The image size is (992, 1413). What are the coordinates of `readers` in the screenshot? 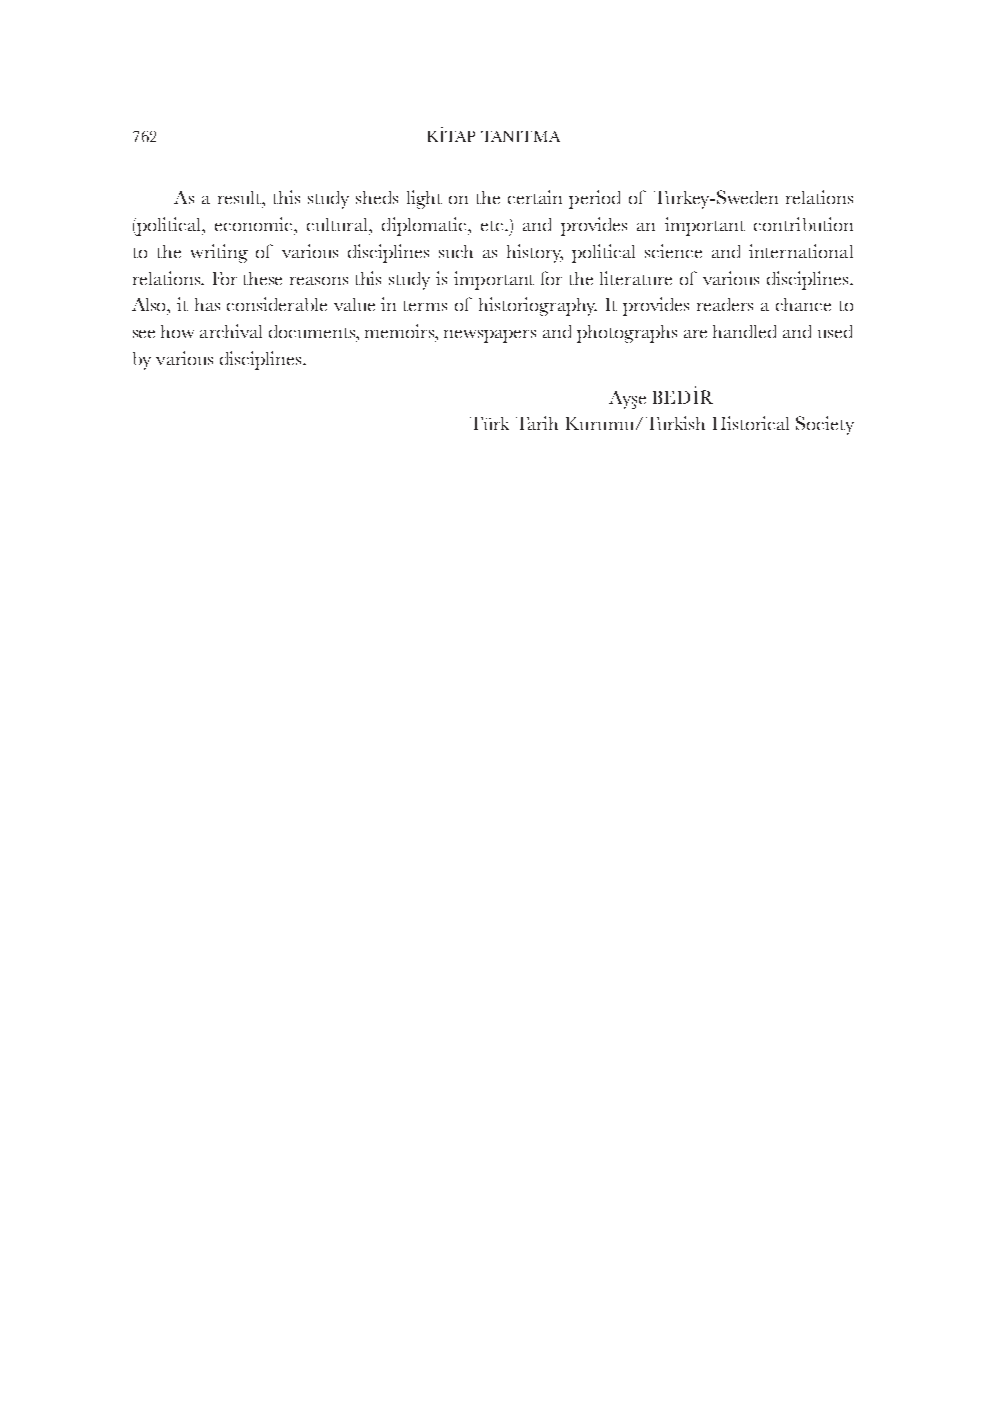 It's located at (725, 304).
